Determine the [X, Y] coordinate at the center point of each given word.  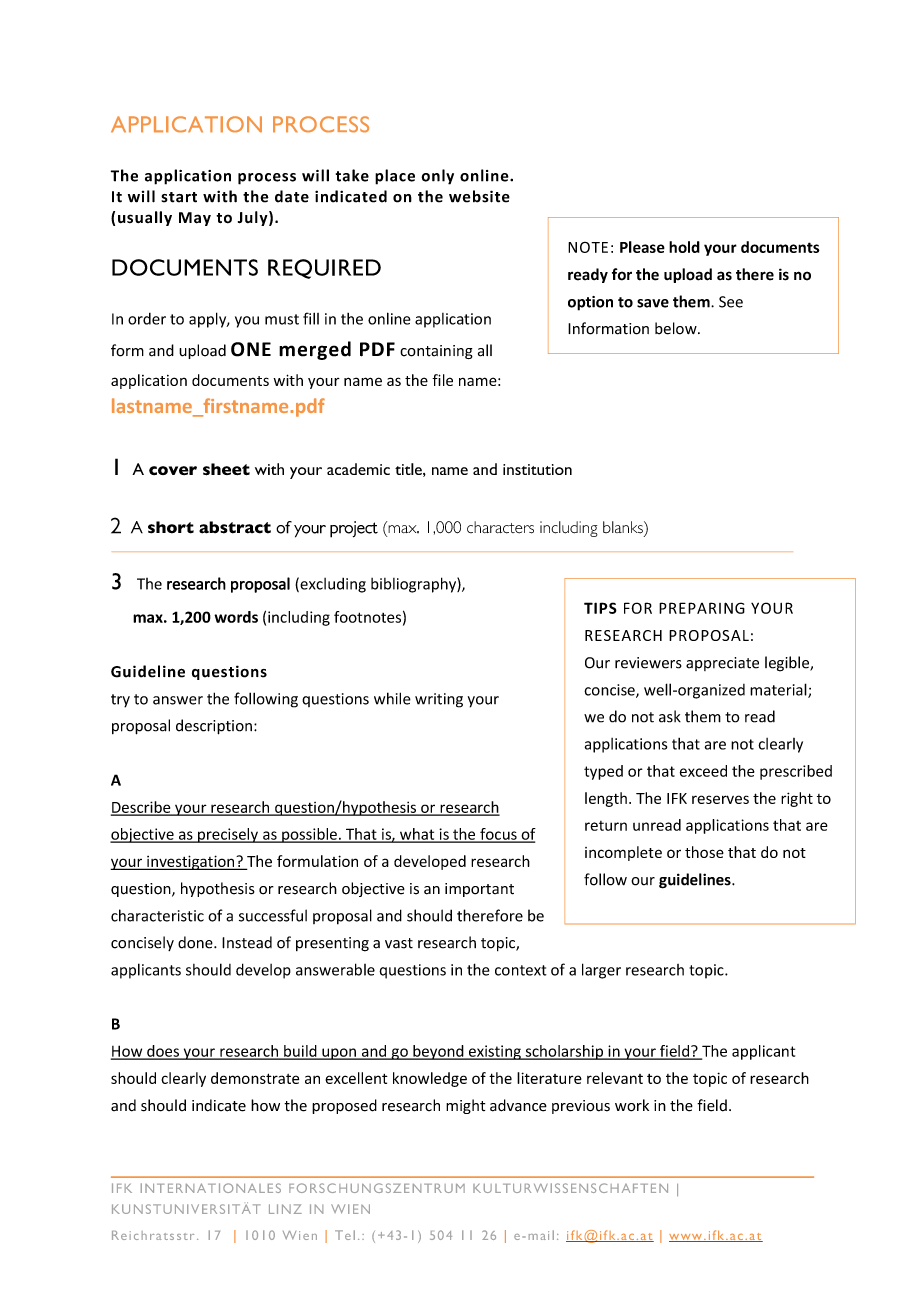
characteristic [157, 915]
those [704, 852]
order [147, 319]
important [479, 890]
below [677, 328]
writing [439, 700]
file [442, 380]
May [195, 219]
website [479, 196]
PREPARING [702, 608]
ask [670, 716]
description [214, 727]
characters [500, 527]
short [171, 527]
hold [684, 247]
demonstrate [255, 1078]
